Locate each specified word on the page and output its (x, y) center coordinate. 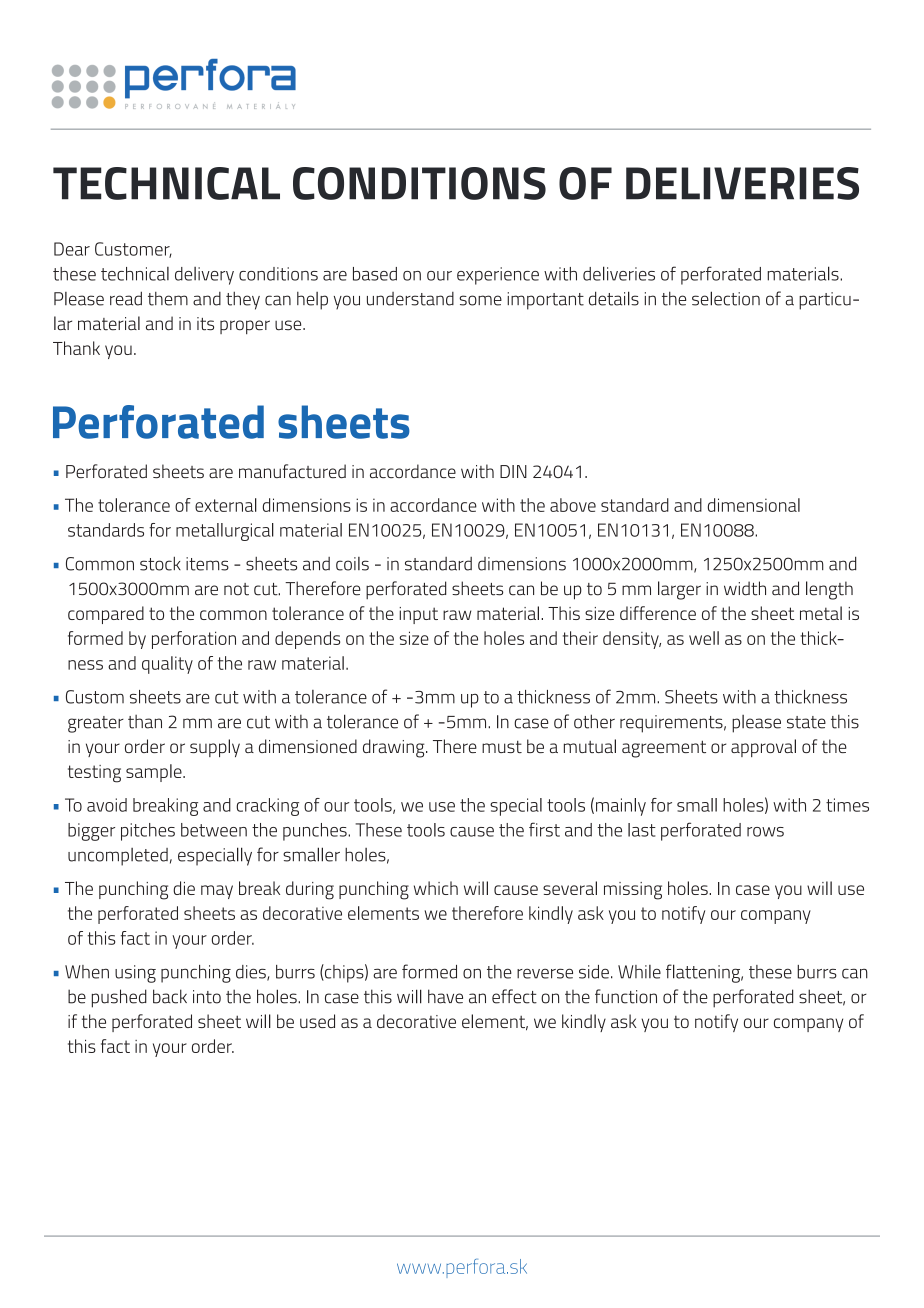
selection (726, 298)
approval (763, 748)
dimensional (754, 505)
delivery (204, 276)
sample (155, 773)
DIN (513, 471)
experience (498, 276)
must (502, 747)
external (226, 505)
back (170, 996)
